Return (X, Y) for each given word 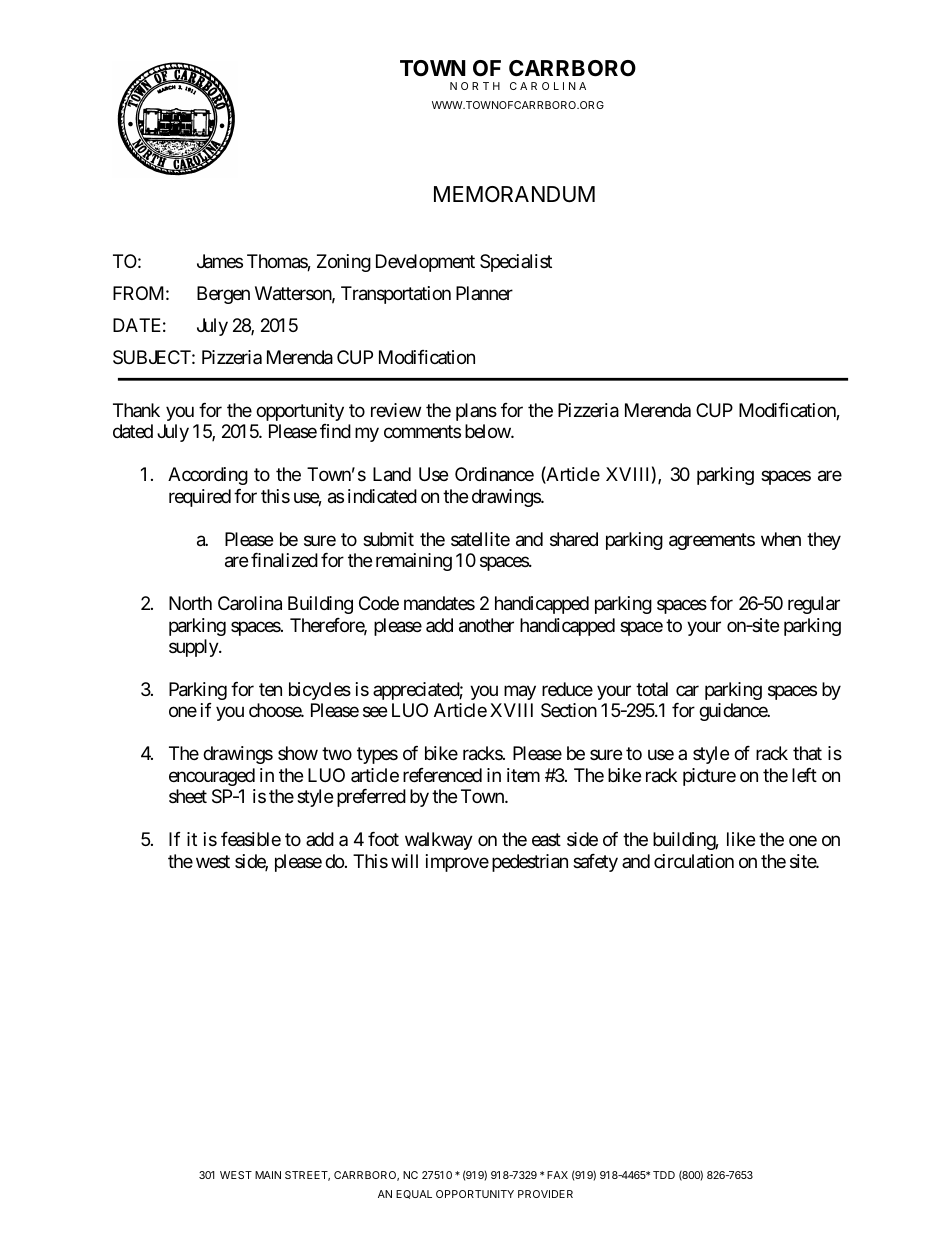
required (200, 498)
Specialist (516, 263)
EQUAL (414, 1194)
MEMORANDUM (514, 194)
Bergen (223, 295)
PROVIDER (545, 1194)
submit (388, 539)
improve (457, 863)
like (741, 839)
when (781, 539)
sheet (188, 796)
